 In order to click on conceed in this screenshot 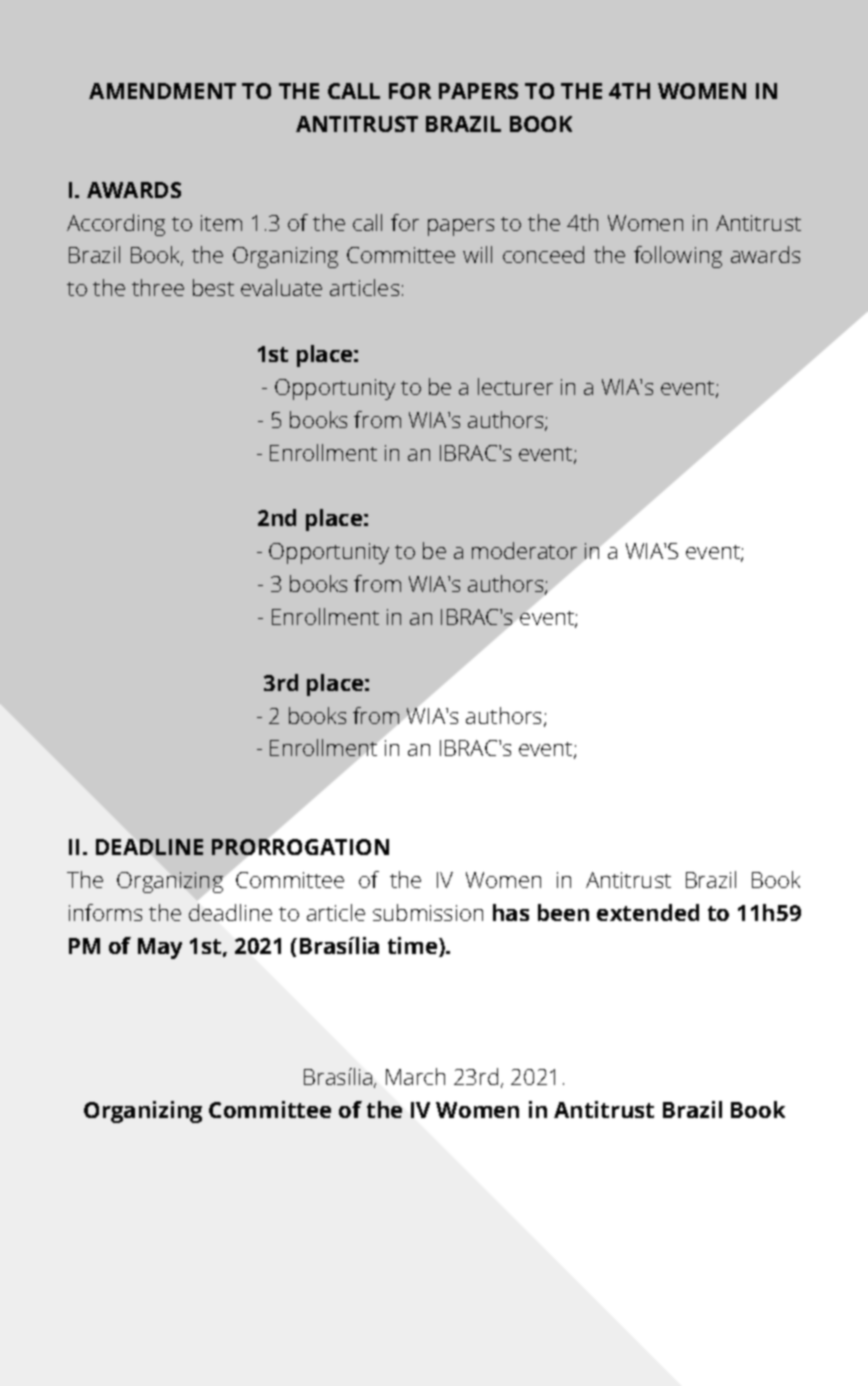, I will do `click(543, 254)`.
